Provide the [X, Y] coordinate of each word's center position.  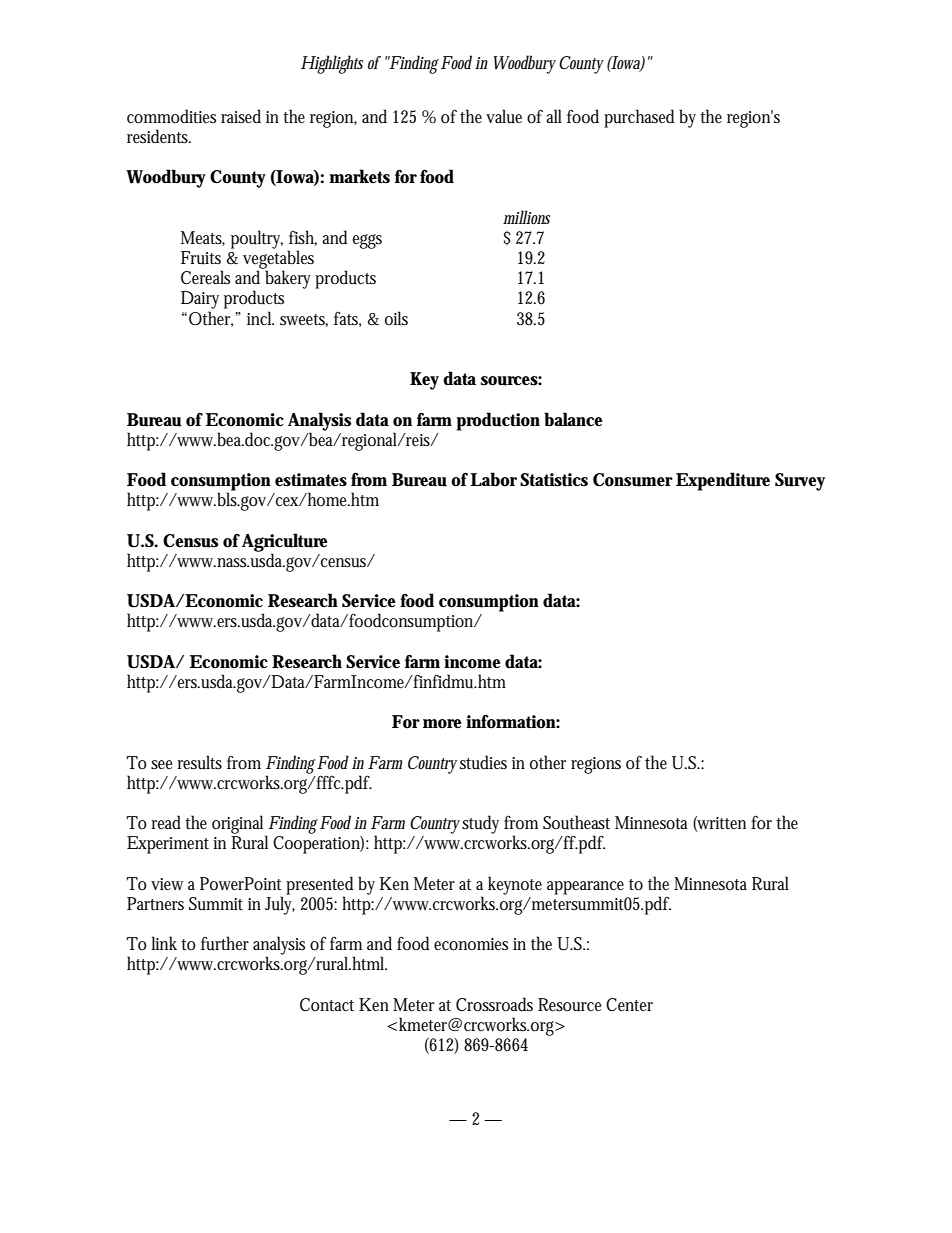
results [199, 762]
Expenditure [723, 481]
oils [396, 318]
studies [486, 762]
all [554, 116]
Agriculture [284, 543]
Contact [330, 1005]
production [500, 421]
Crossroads [494, 1004]
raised [244, 116]
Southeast [579, 822]
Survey [800, 482]
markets [359, 176]
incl [260, 318]
